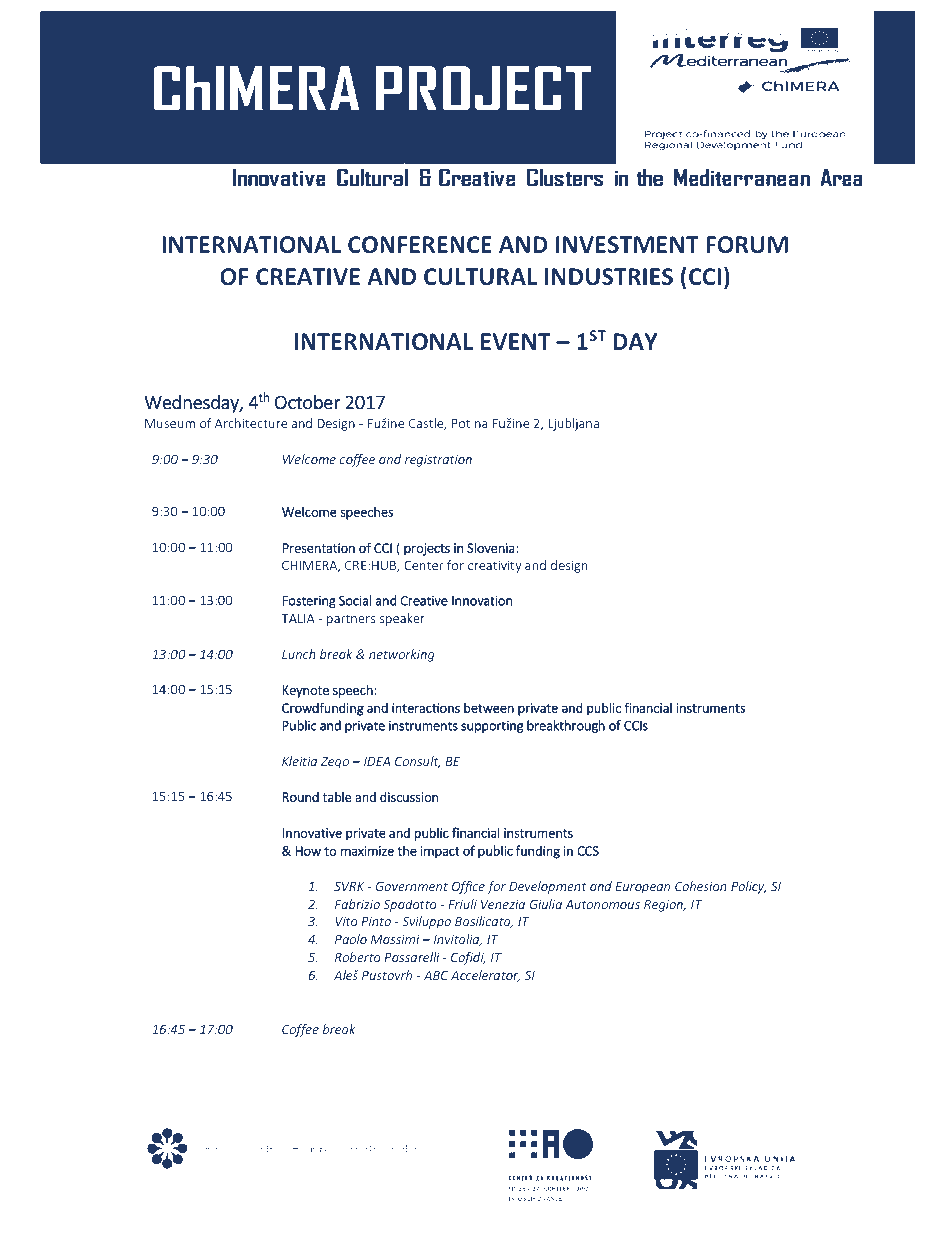  I want to click on discussion, so click(409, 797).
